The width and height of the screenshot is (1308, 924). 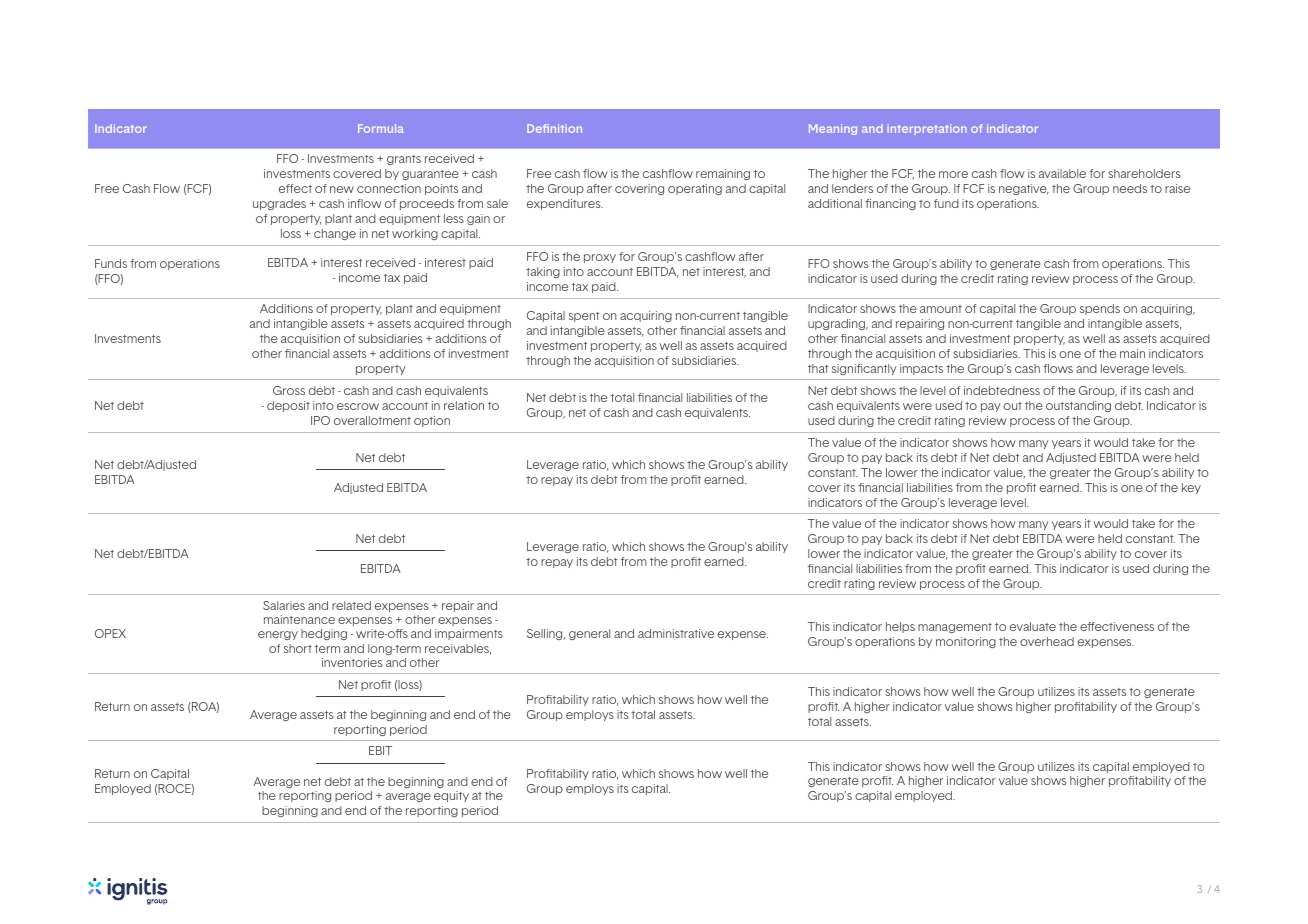 I want to click on administrative, so click(x=676, y=633).
